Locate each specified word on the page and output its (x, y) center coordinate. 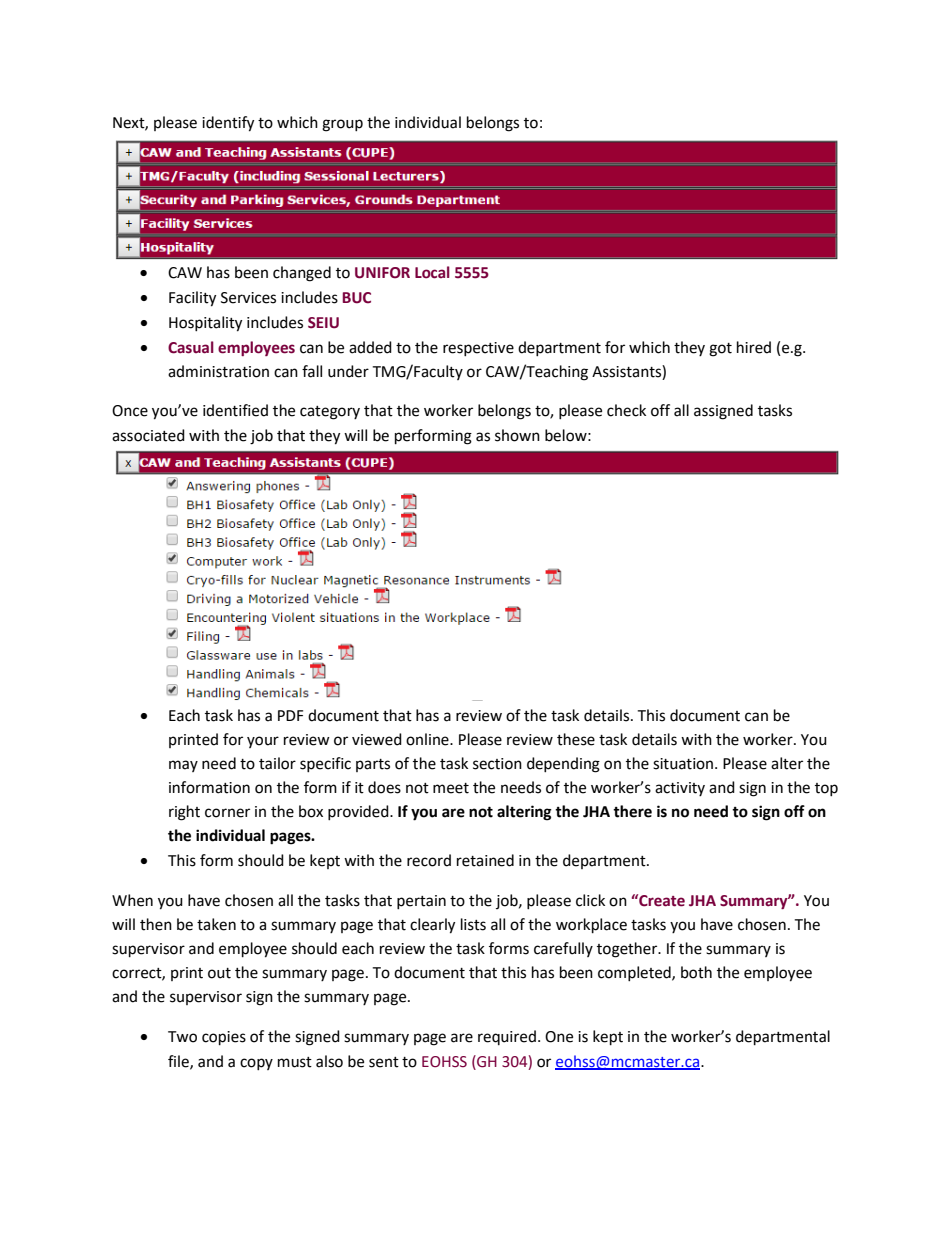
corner (227, 813)
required (507, 1037)
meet (451, 788)
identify (228, 124)
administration (218, 371)
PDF (290, 715)
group (342, 125)
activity (680, 789)
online (428, 739)
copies (224, 1038)
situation (684, 764)
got (720, 350)
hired (754, 347)
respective (478, 349)
